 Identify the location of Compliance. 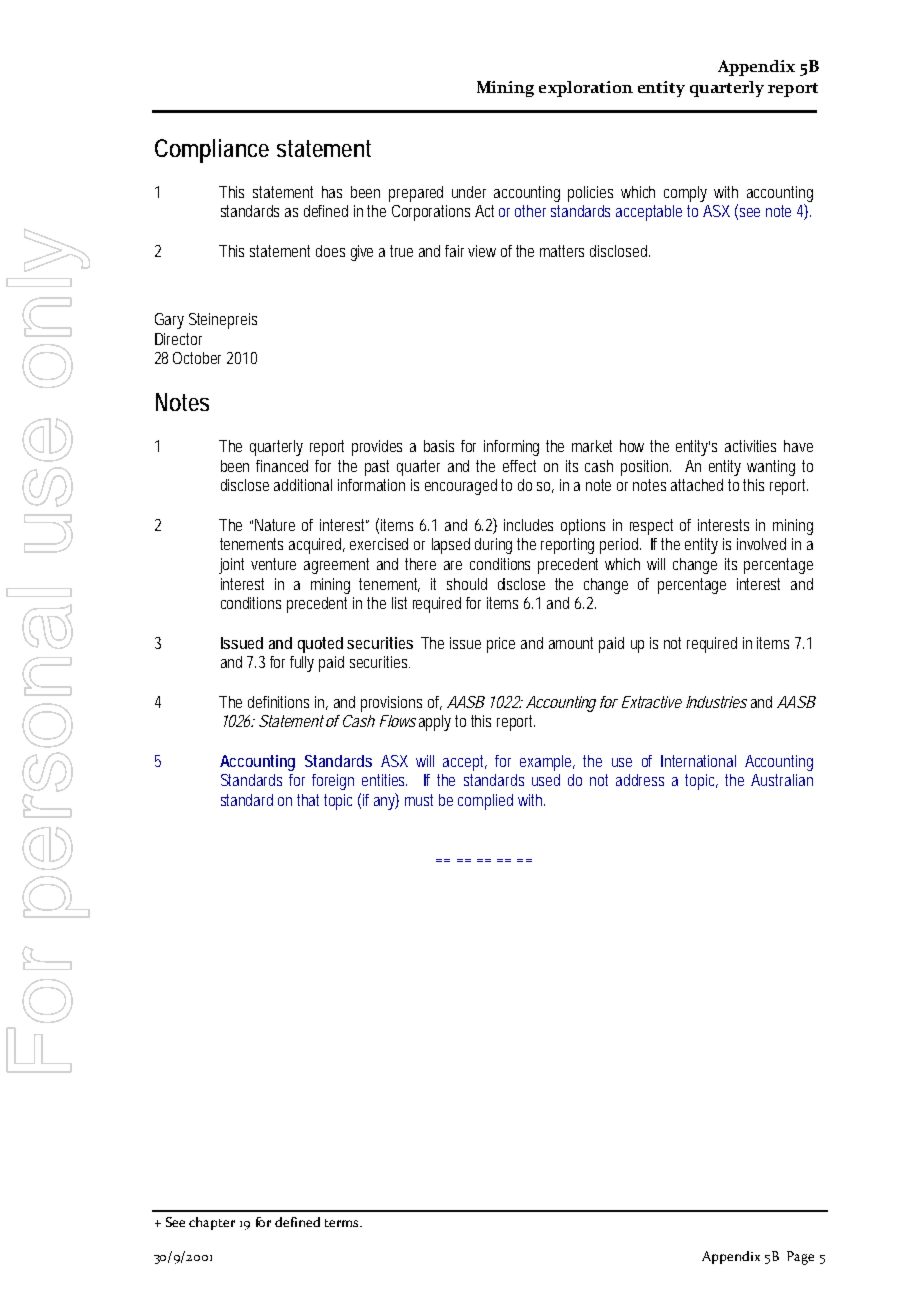
(212, 151).
